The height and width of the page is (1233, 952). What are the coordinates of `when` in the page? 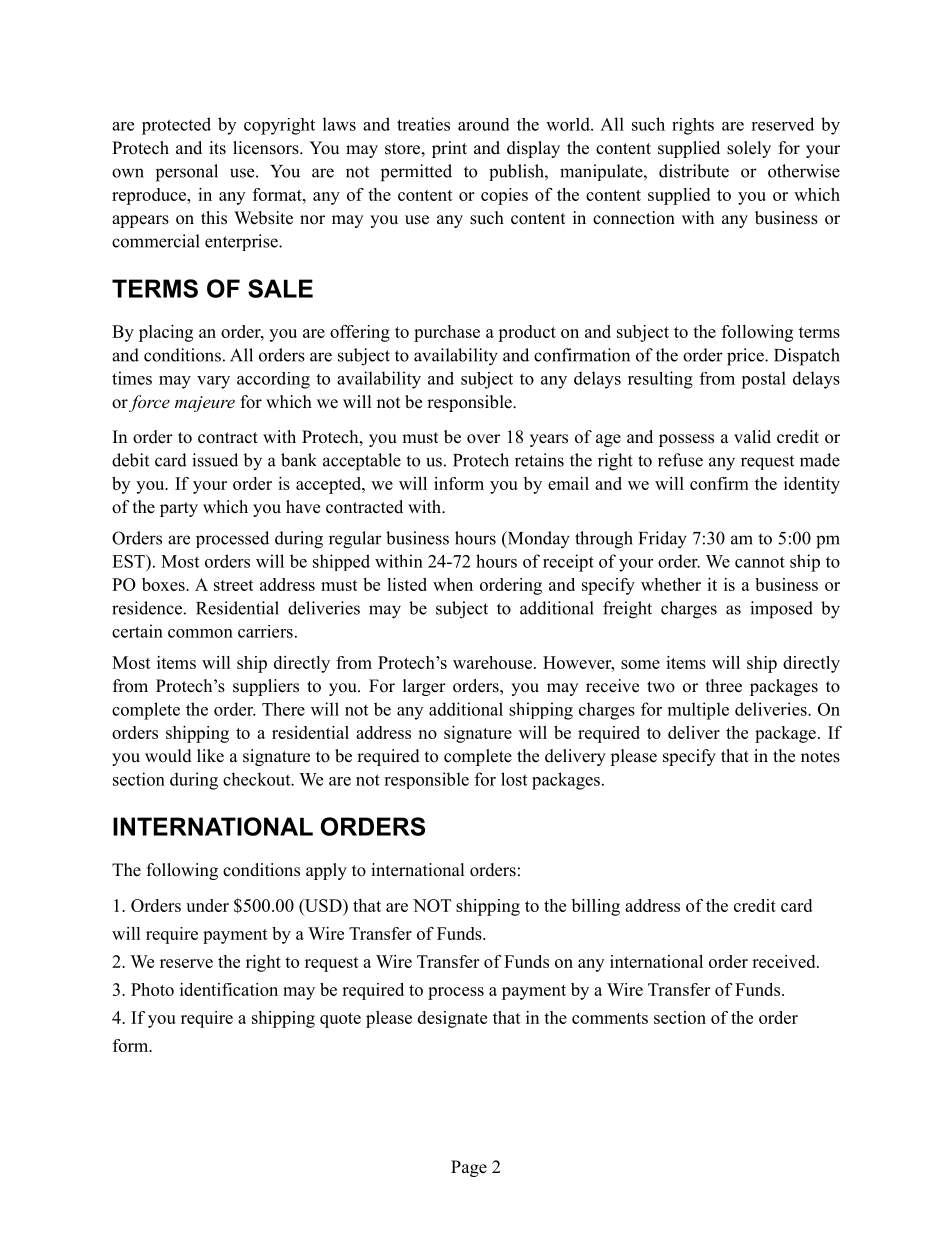 It's located at (453, 584).
